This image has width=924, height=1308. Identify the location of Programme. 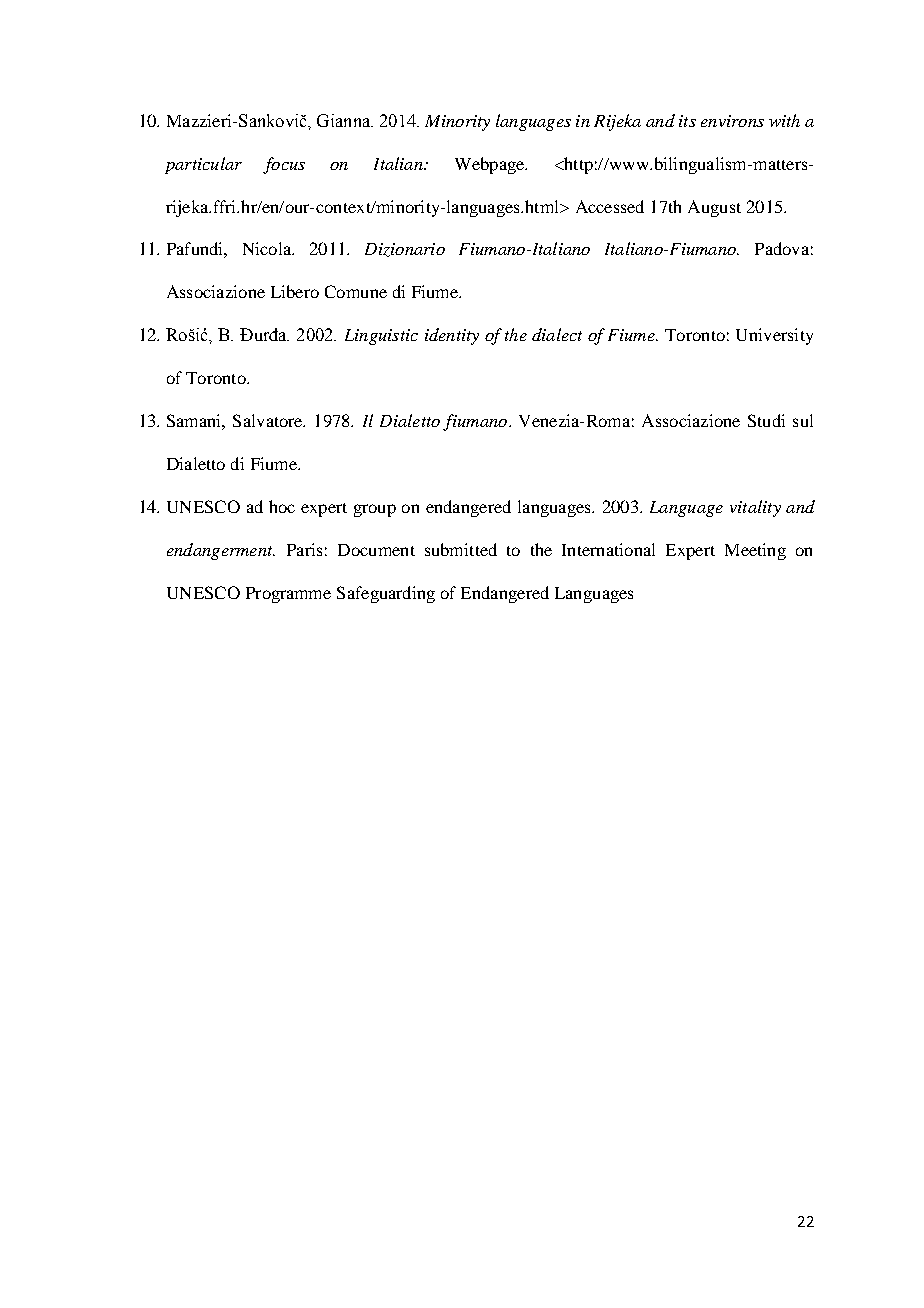
(288, 595).
